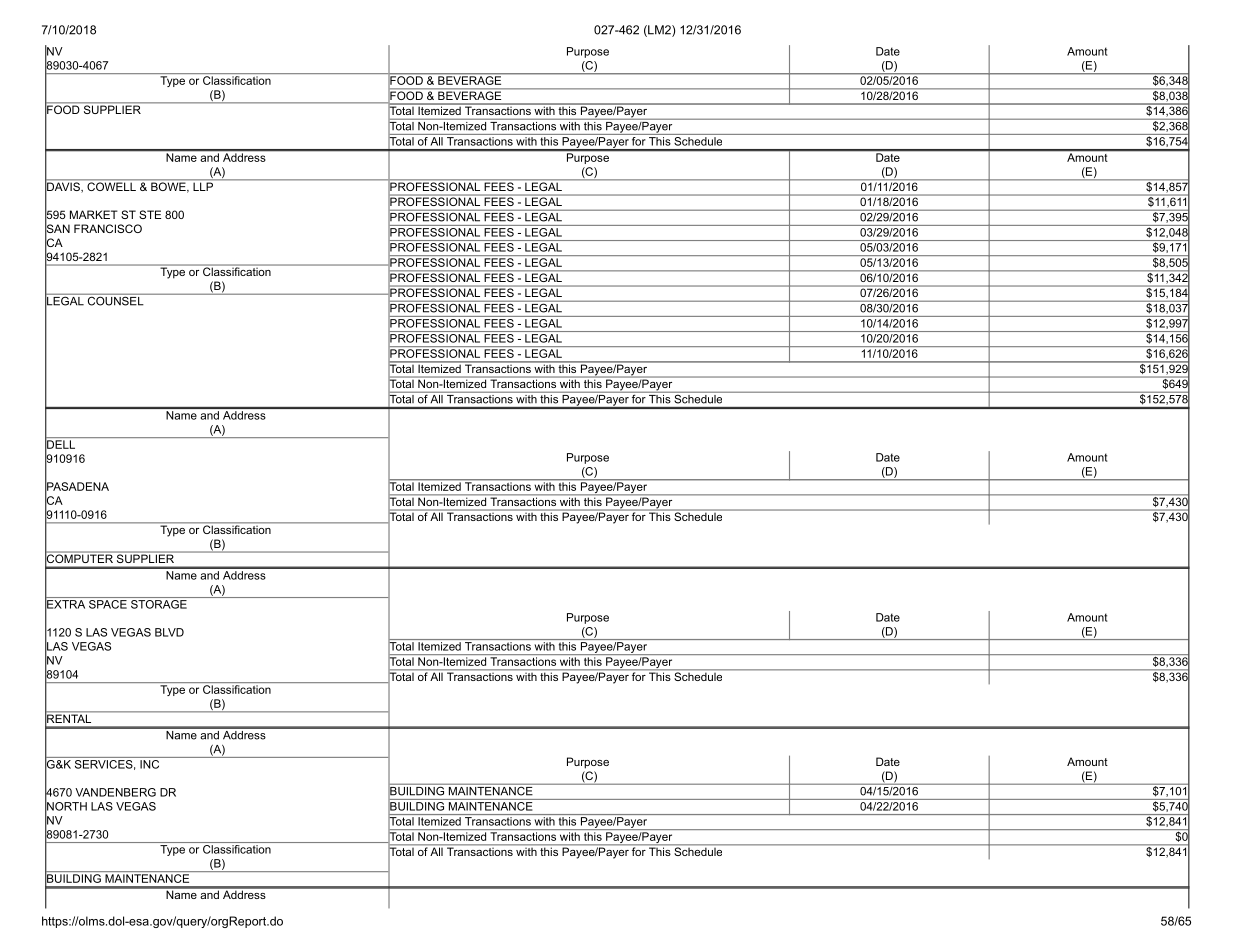 The width and height of the page is (1233, 952). What do you see at coordinates (111, 185) in the page?
I see `COWELL` at bounding box center [111, 185].
